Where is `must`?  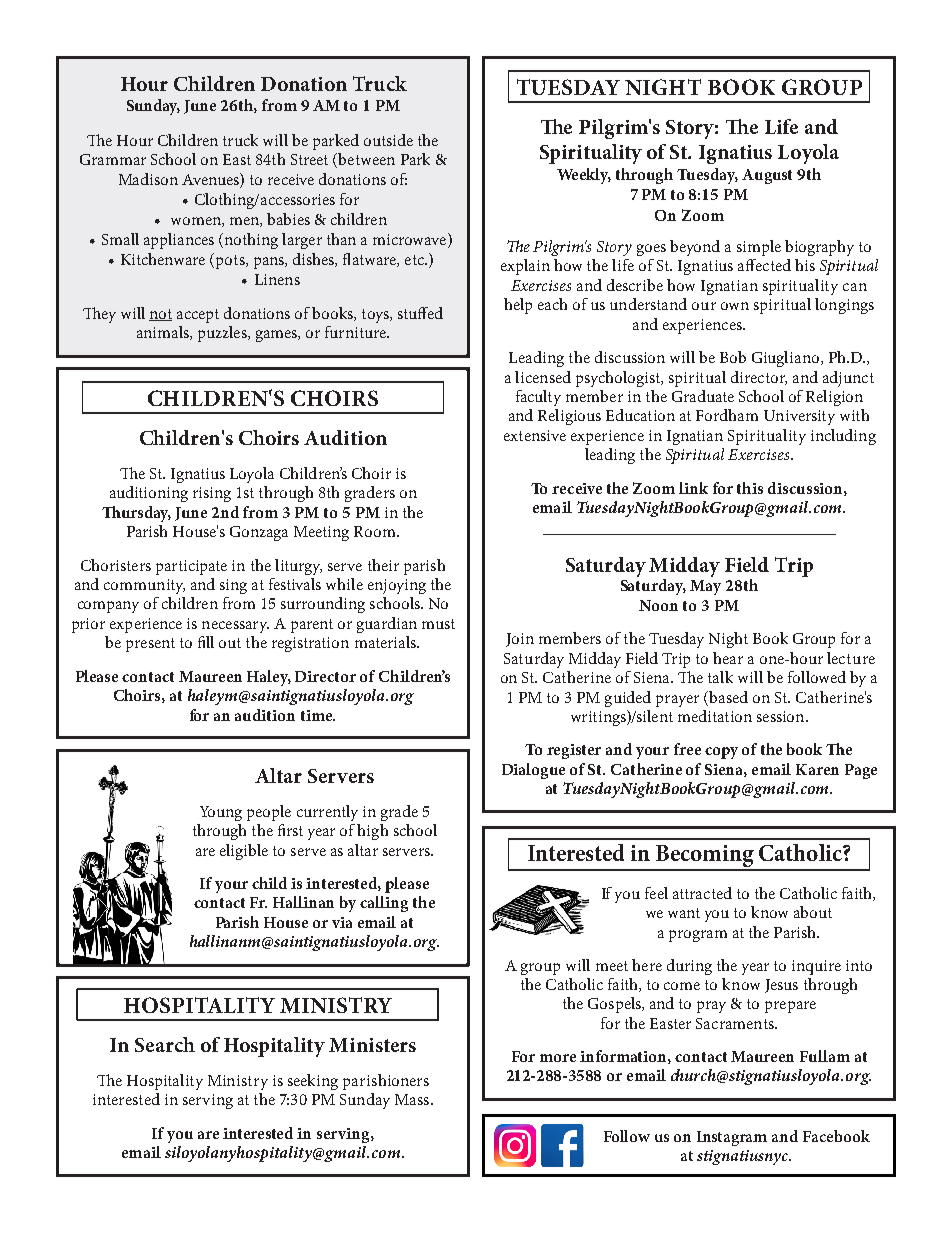
must is located at coordinates (438, 624).
